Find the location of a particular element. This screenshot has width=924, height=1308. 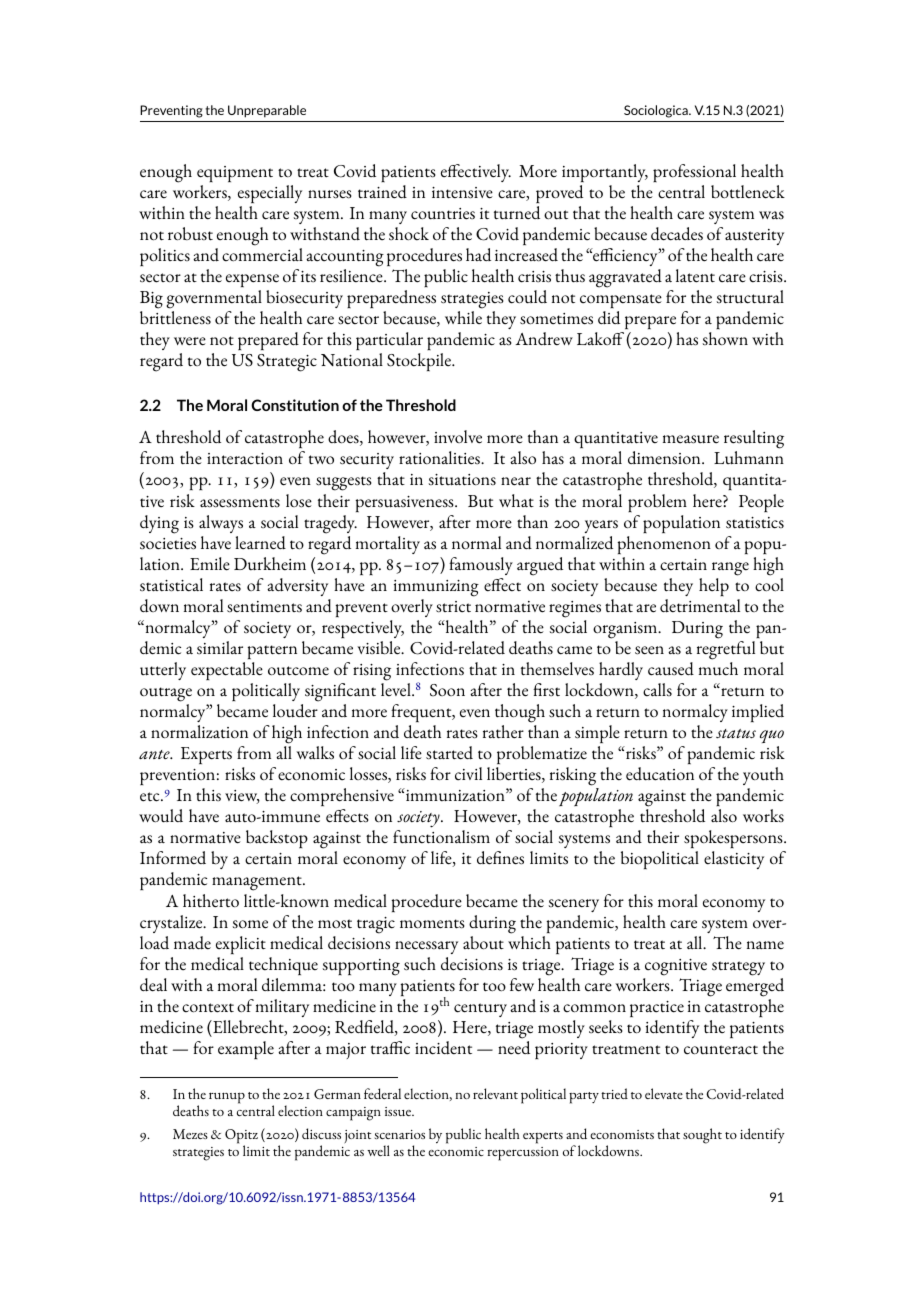

intensive is located at coordinates (462, 193).
